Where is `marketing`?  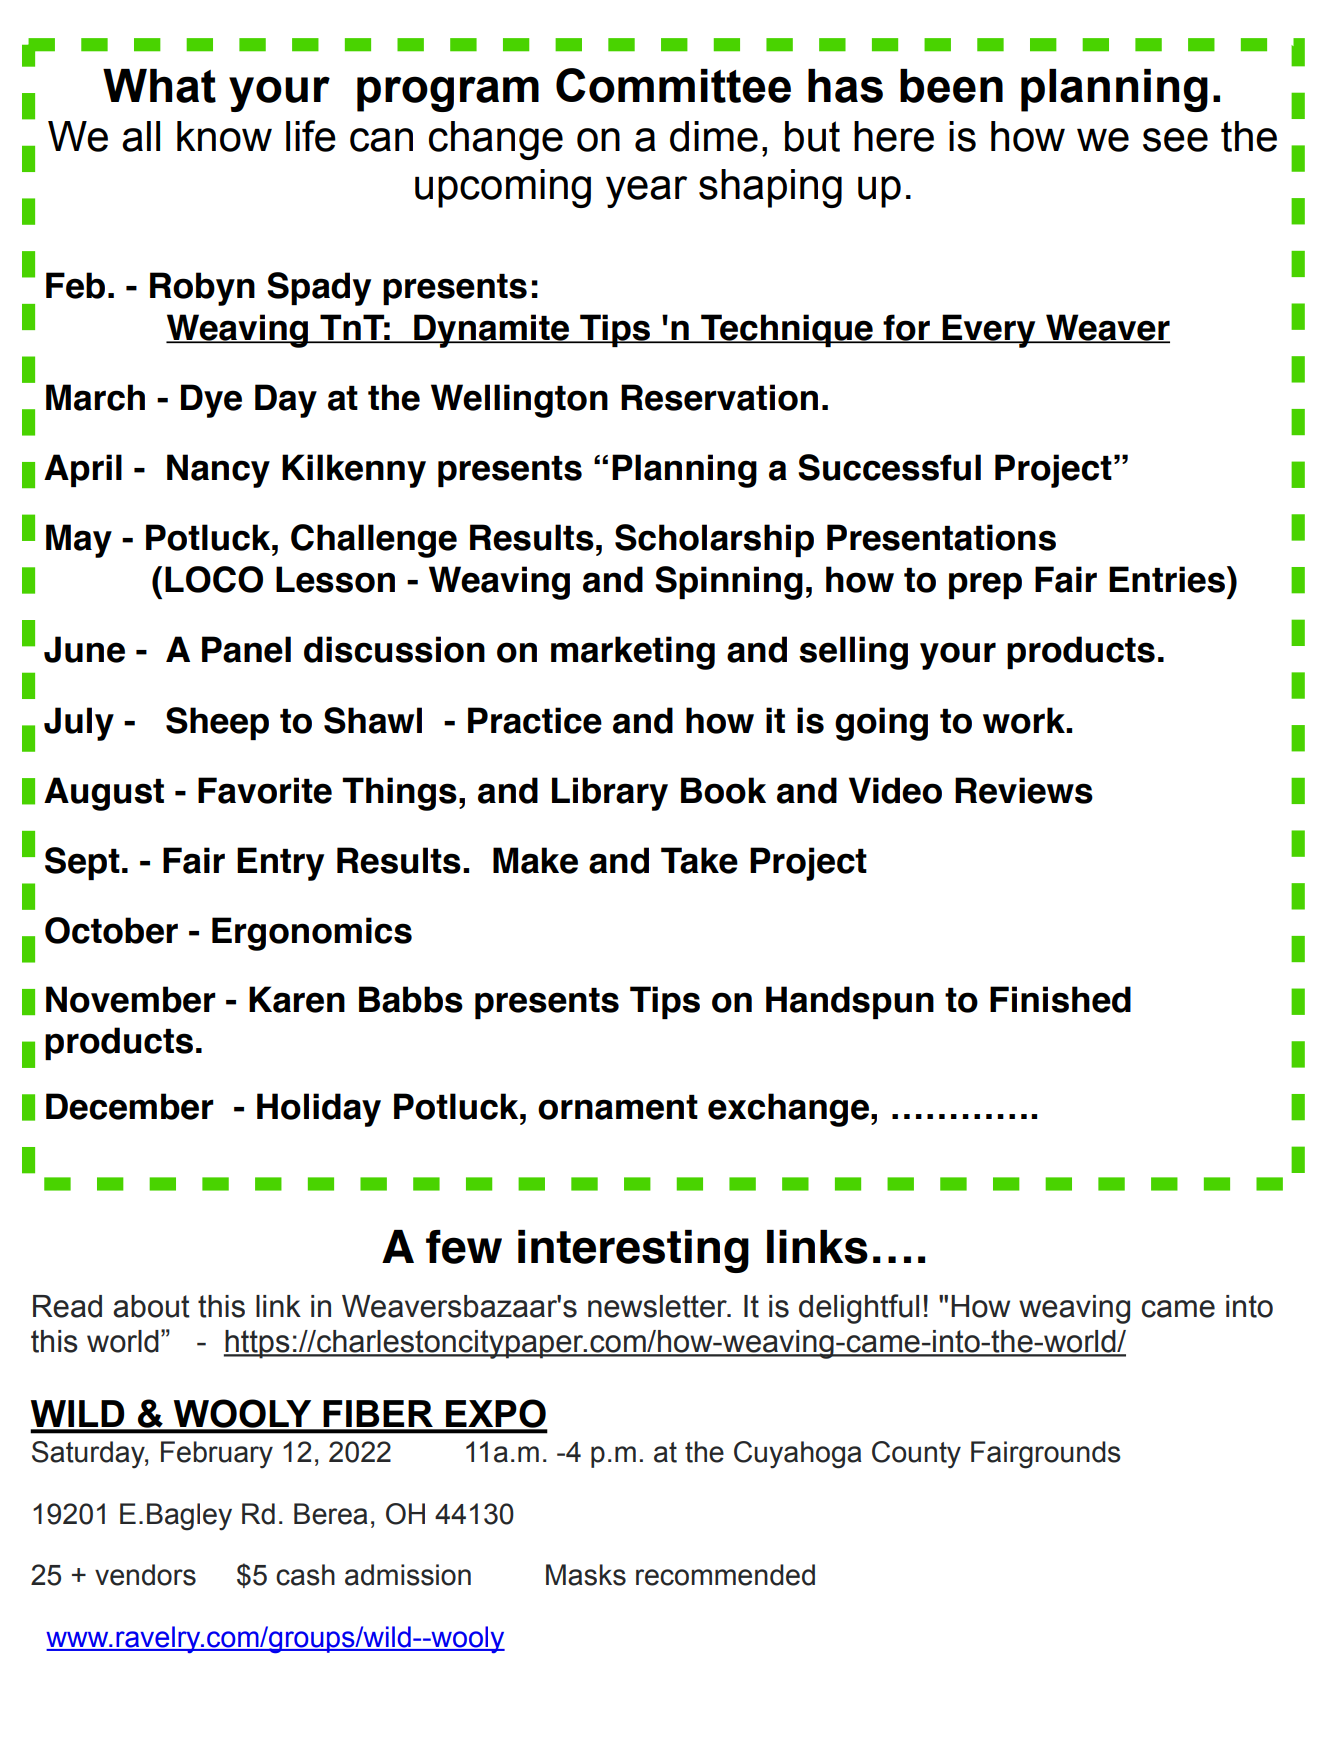
marketing is located at coordinates (633, 653).
